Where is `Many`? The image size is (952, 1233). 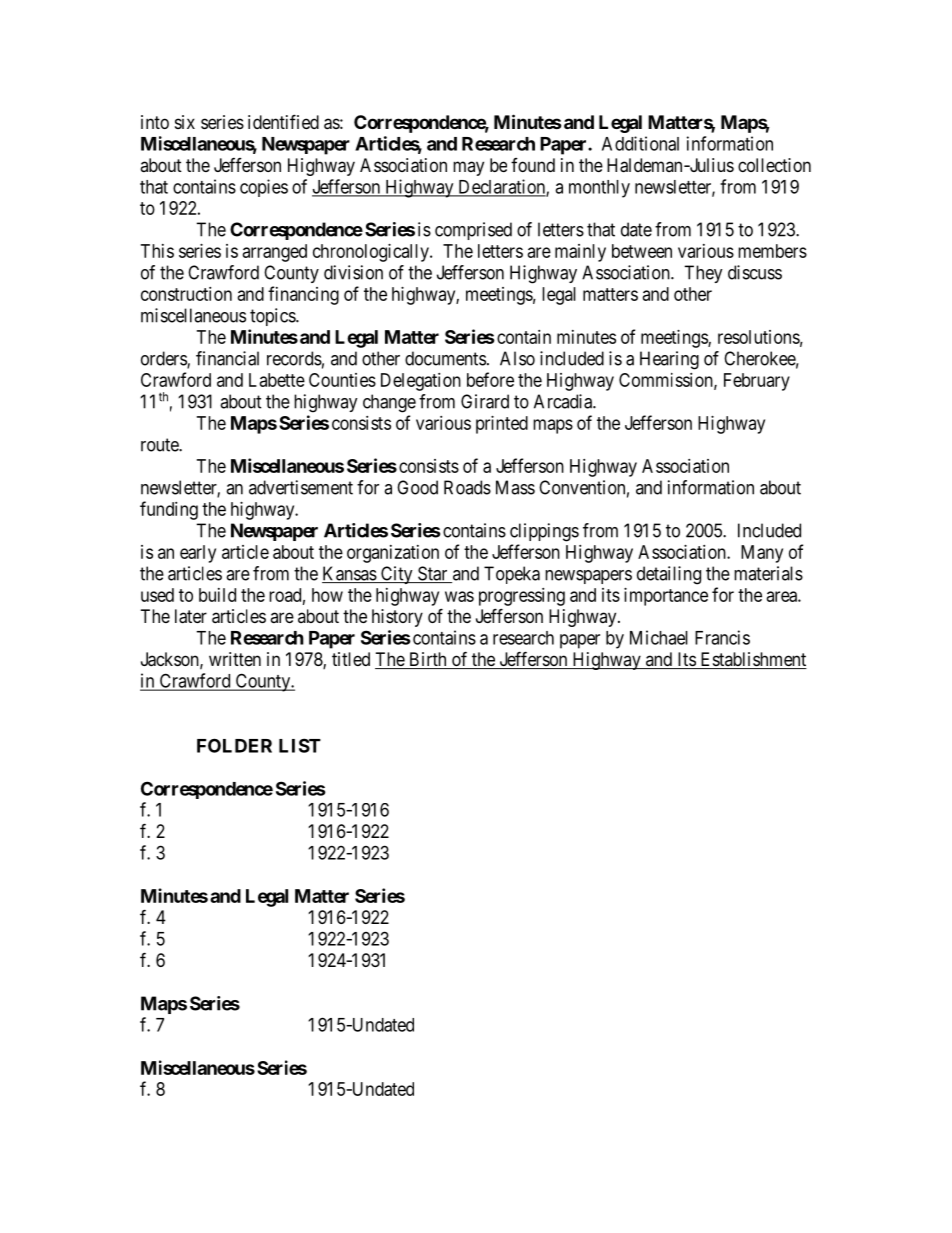 Many is located at coordinates (762, 554).
